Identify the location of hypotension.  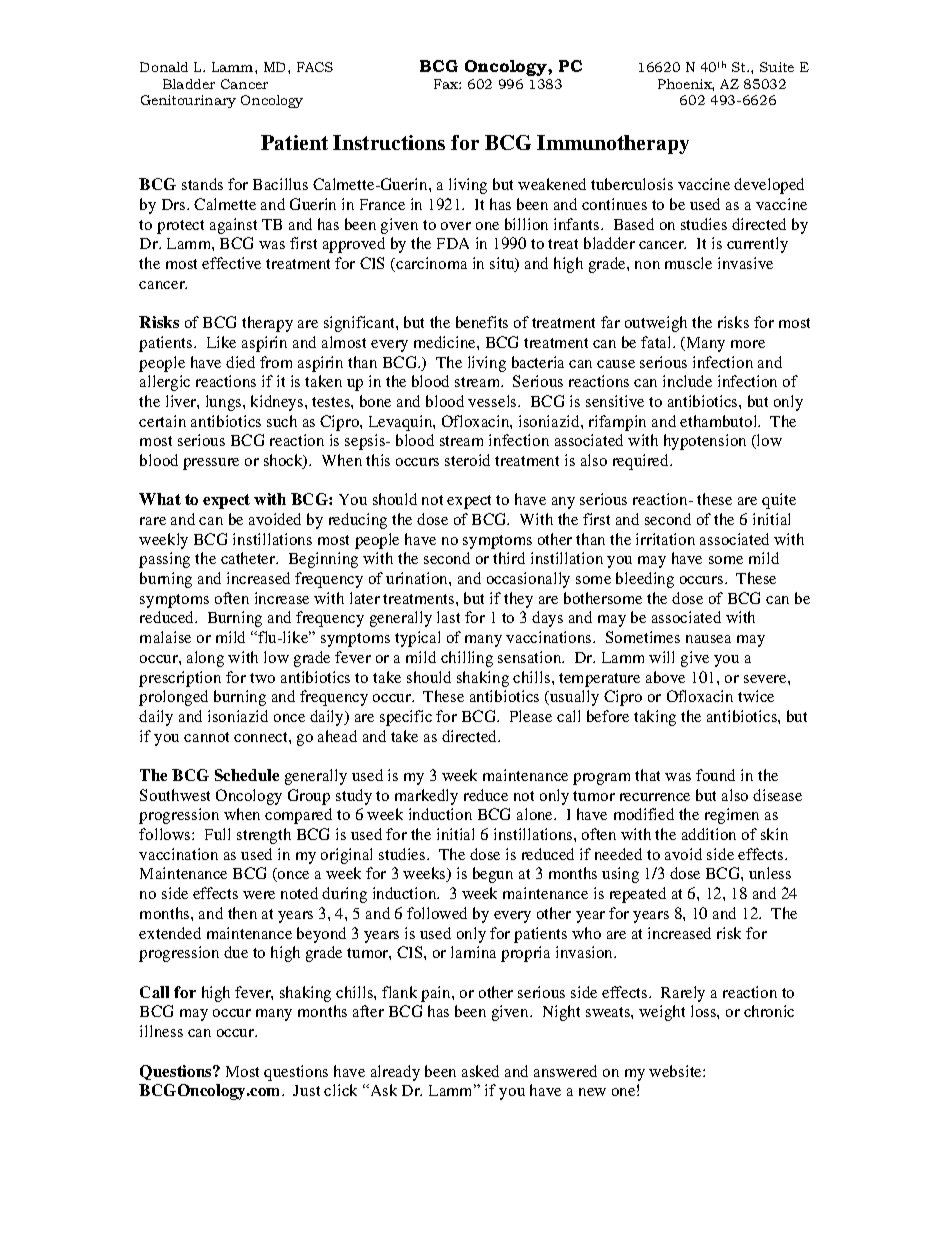
(705, 442).
